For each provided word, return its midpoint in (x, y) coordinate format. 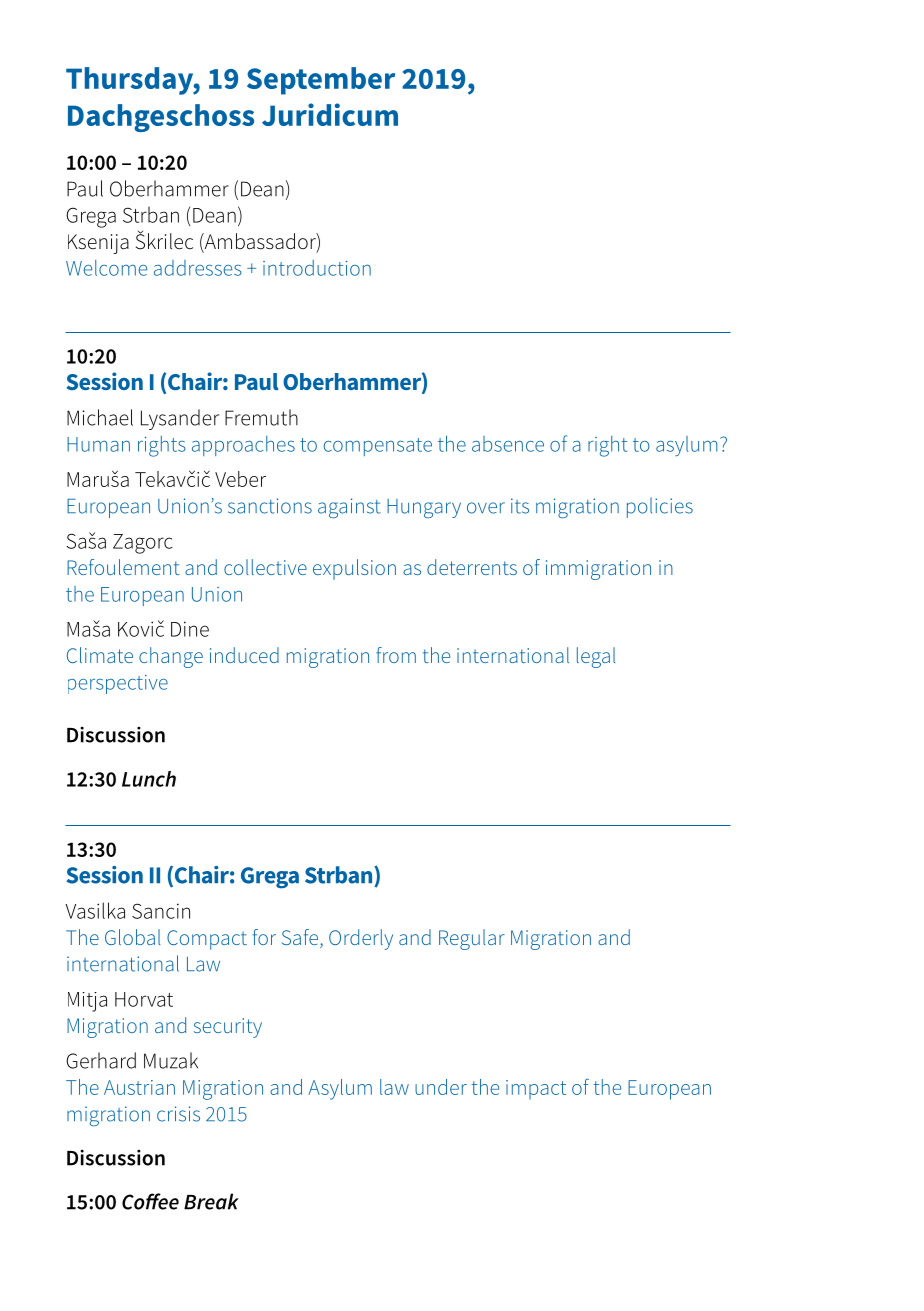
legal (596, 657)
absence (508, 444)
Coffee (150, 1201)
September (321, 81)
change (171, 657)
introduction (317, 268)
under (441, 1087)
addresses (198, 268)
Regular (472, 939)
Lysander (180, 419)
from (396, 655)
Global (132, 937)
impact (536, 1089)
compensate (377, 447)
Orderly (361, 939)
